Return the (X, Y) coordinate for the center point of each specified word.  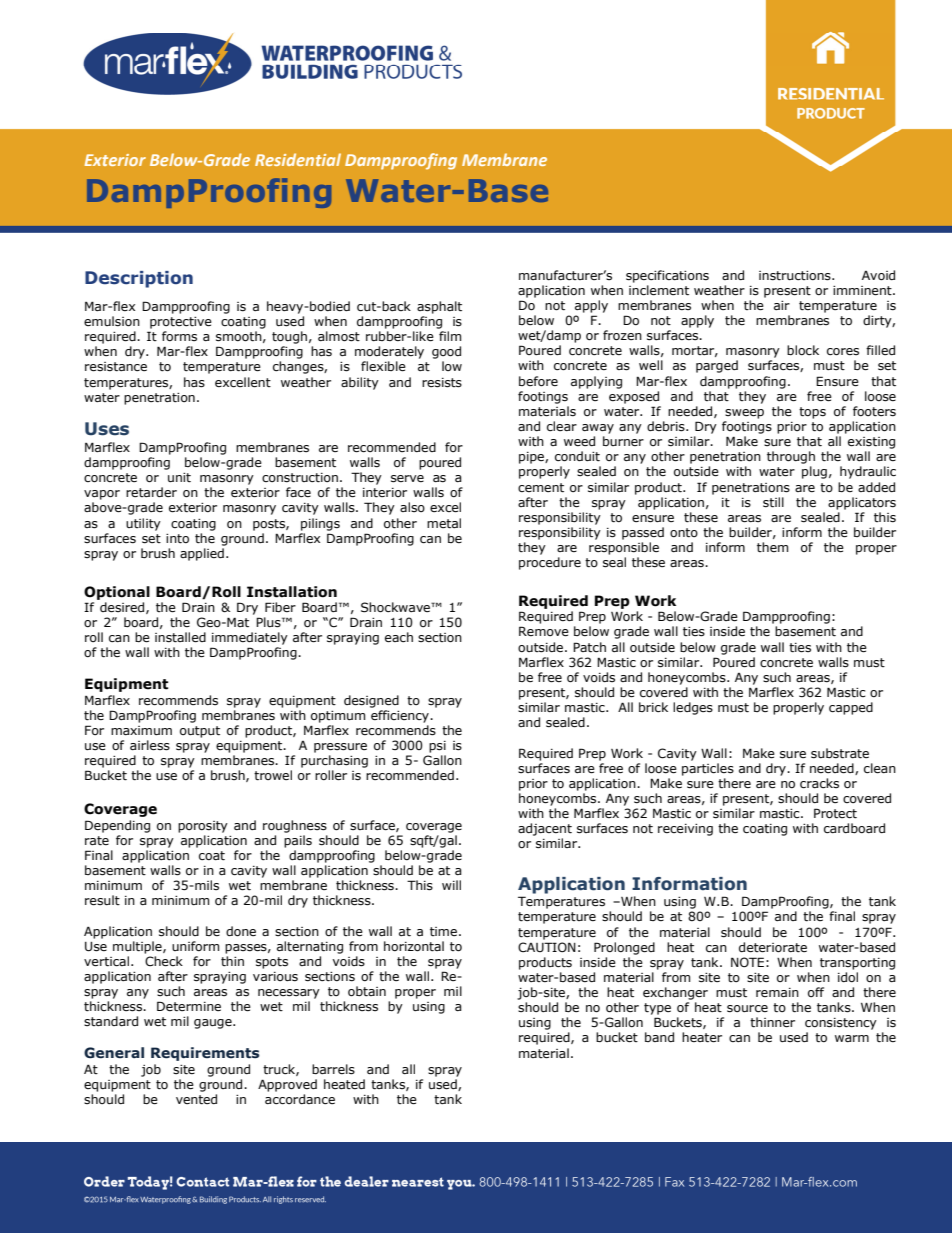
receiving (685, 830)
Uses (107, 429)
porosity (203, 827)
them (772, 547)
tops (812, 413)
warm (852, 1038)
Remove (544, 631)
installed (180, 637)
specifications (667, 276)
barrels (333, 1069)
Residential (298, 159)
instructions (796, 276)
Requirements (205, 1054)
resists (442, 383)
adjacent (545, 829)
